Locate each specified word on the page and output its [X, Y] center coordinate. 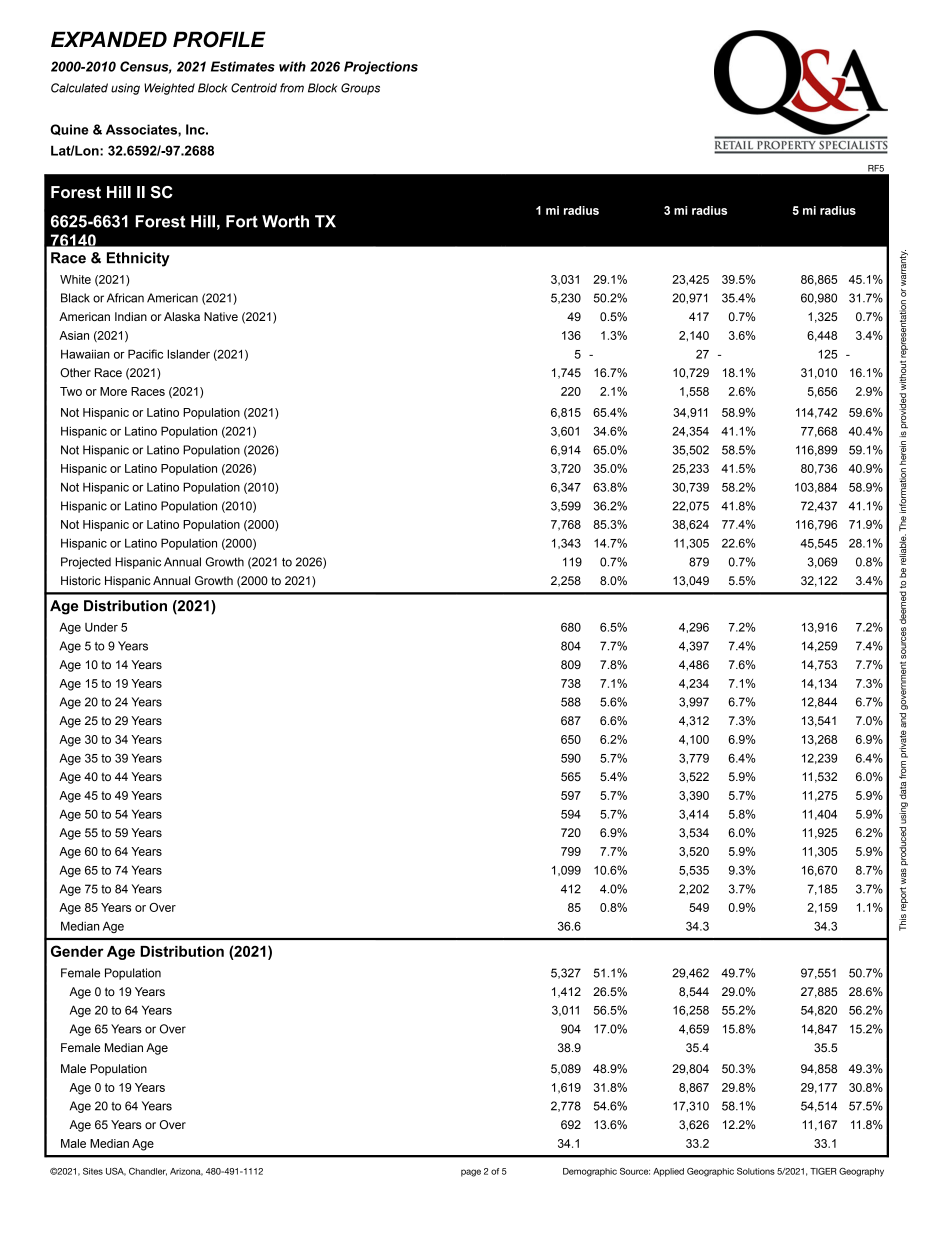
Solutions [756, 1171]
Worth [285, 221]
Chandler [148, 1172]
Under [101, 627]
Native [221, 316]
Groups [360, 89]
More [113, 391]
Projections [381, 68]
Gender [77, 951]
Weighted [169, 89]
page [471, 1173]
